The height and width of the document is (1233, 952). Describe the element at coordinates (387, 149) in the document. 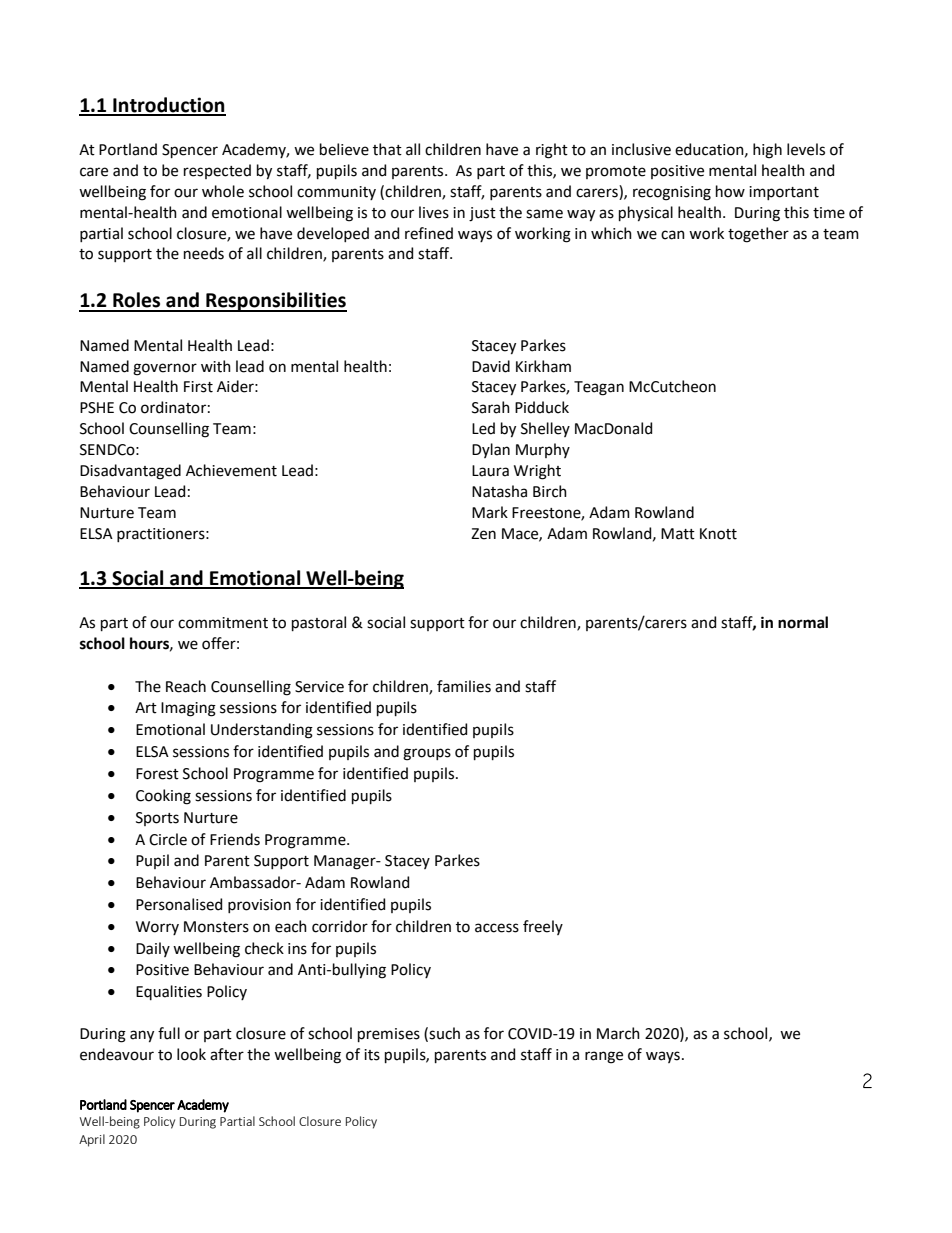

I see `that` at that location.
